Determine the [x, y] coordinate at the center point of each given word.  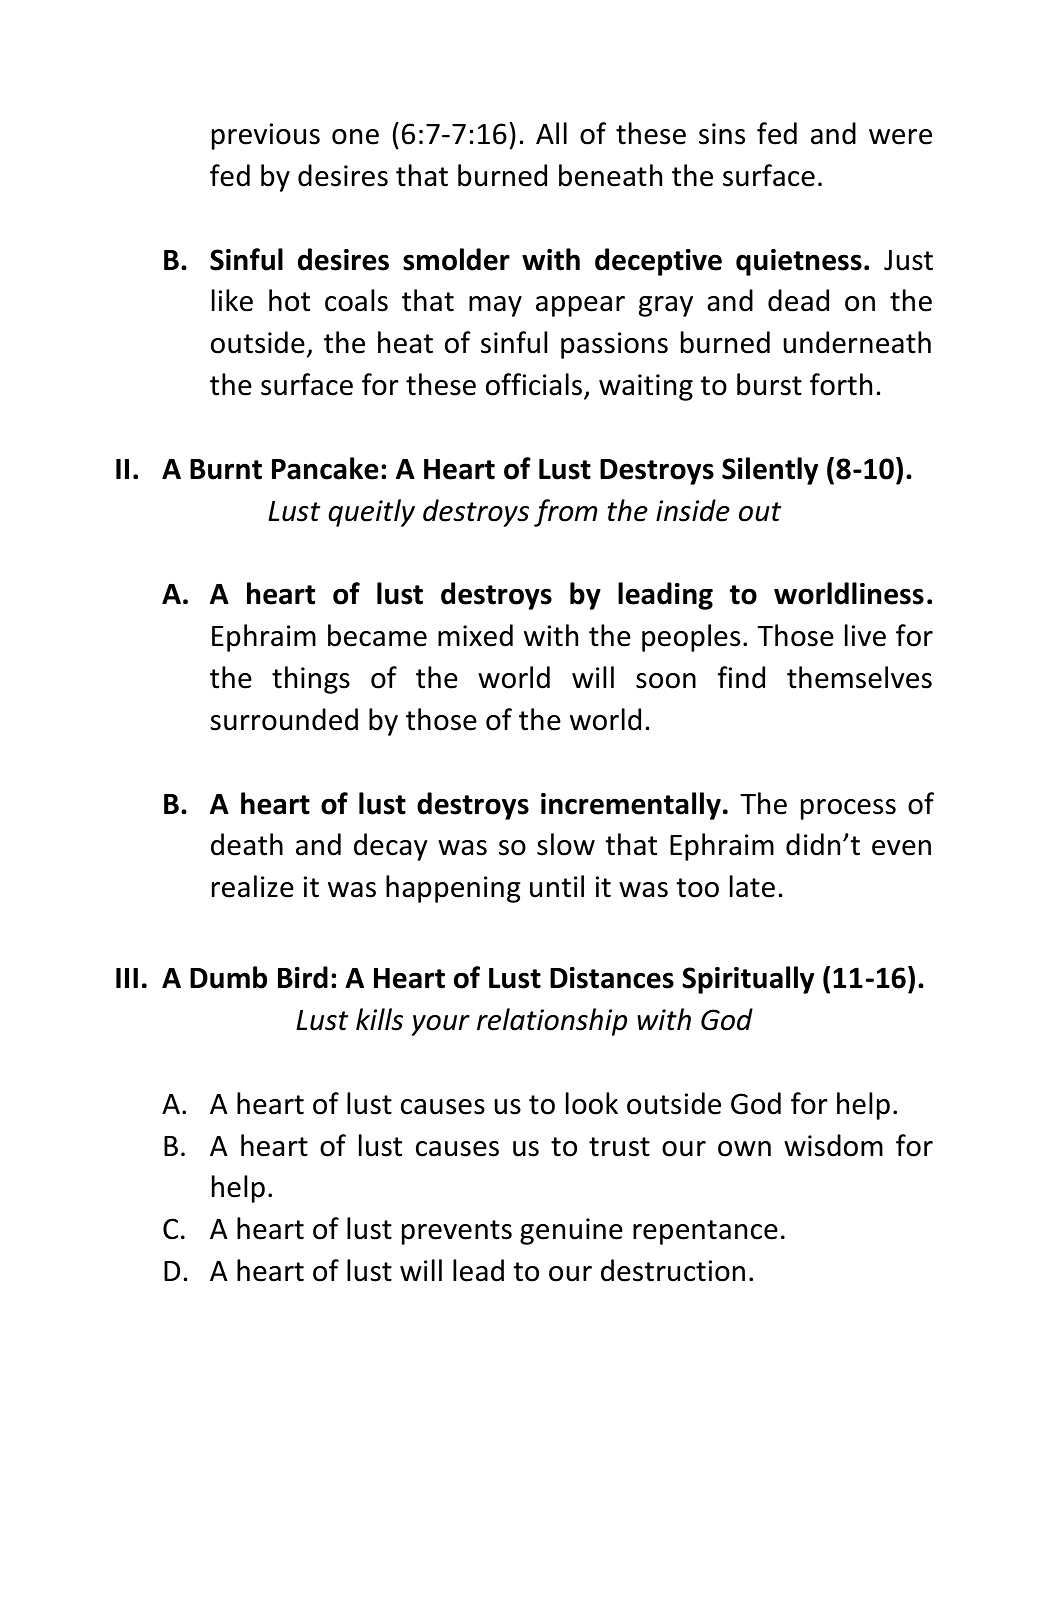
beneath [610, 175]
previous [266, 136]
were [900, 137]
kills [379, 1019]
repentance [705, 1232]
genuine [571, 1231]
